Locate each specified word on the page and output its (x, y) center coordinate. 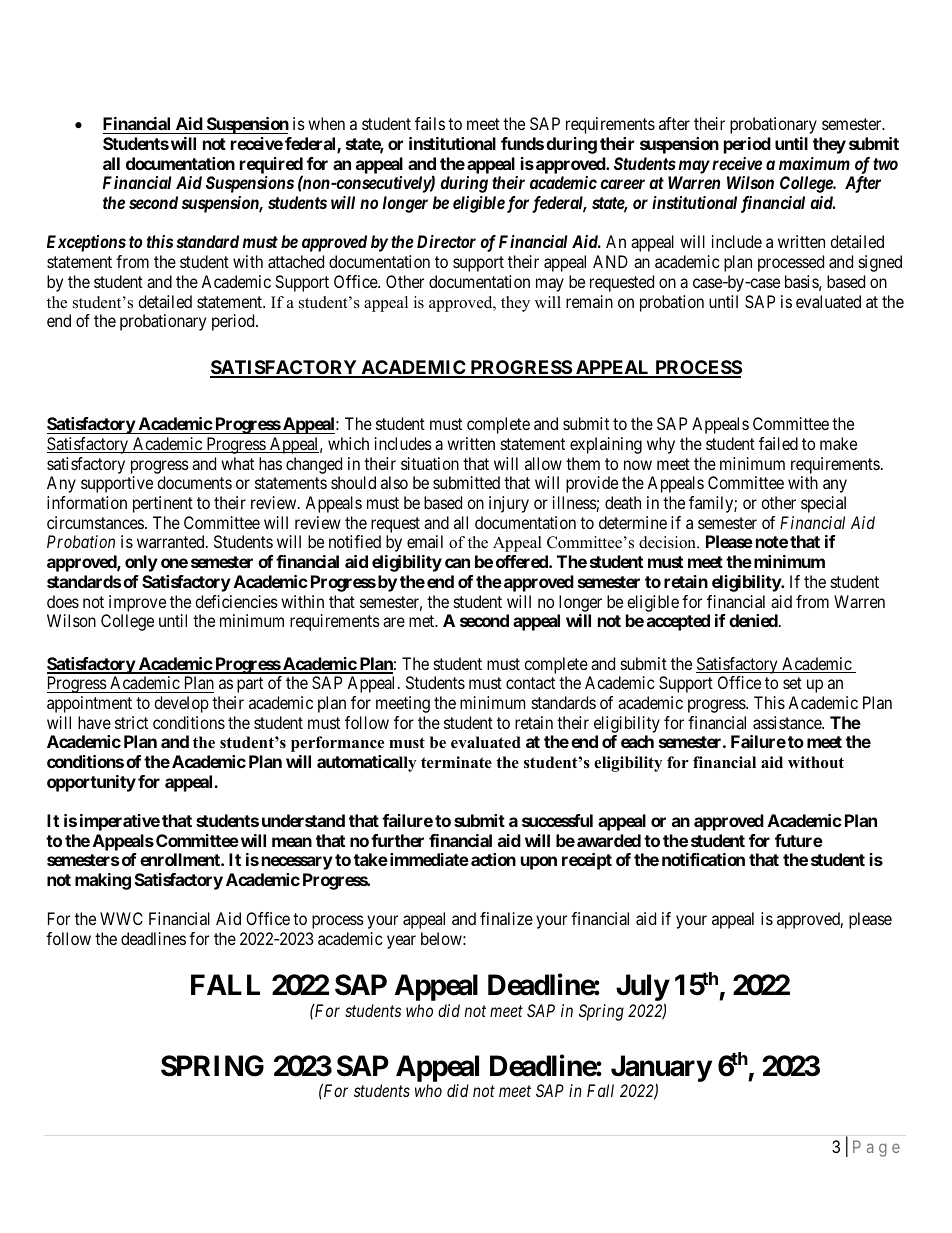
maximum (814, 163)
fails (430, 123)
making (103, 881)
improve (137, 603)
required (271, 166)
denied (754, 620)
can (457, 563)
